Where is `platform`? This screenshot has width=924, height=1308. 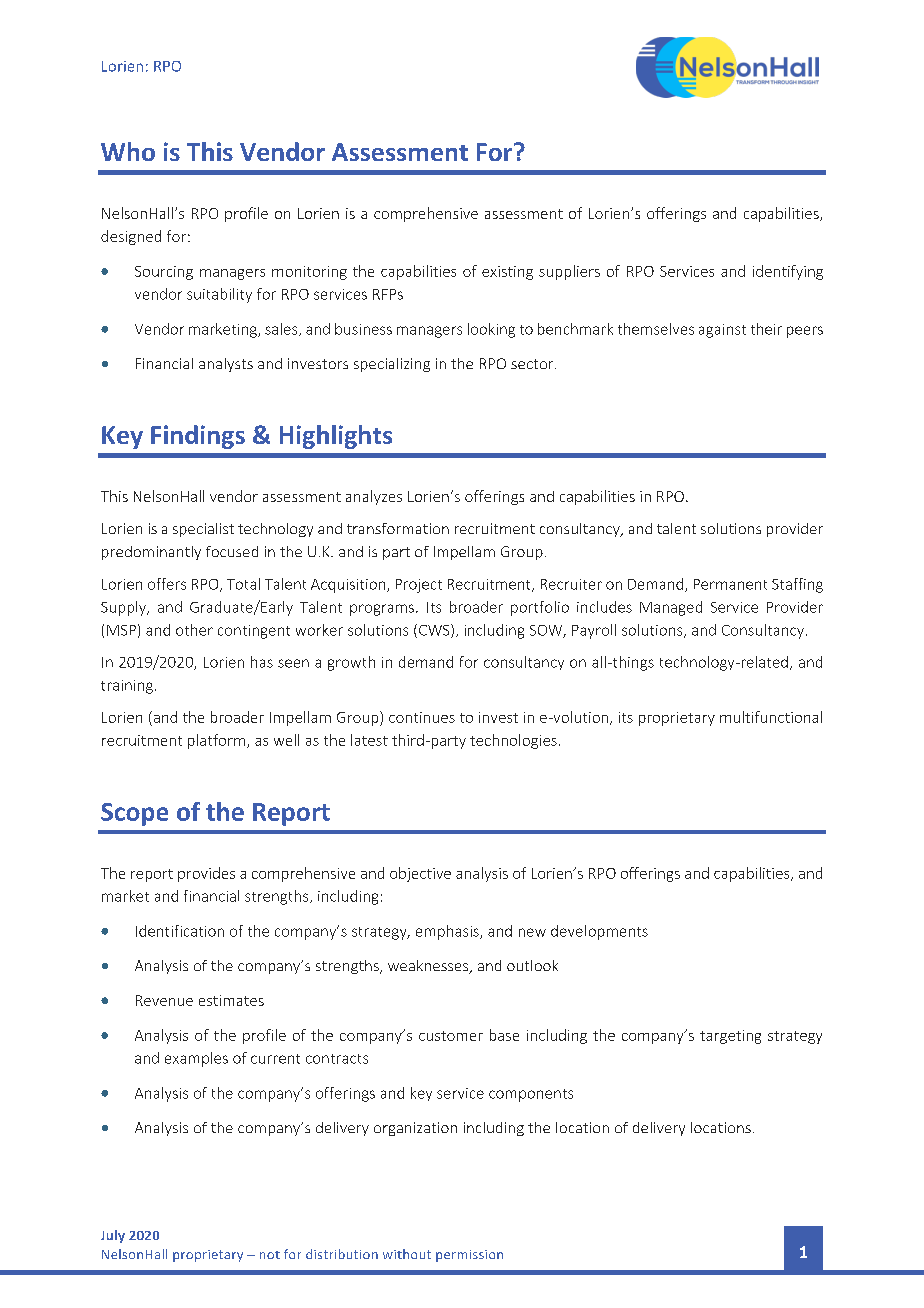
platform is located at coordinates (216, 741).
